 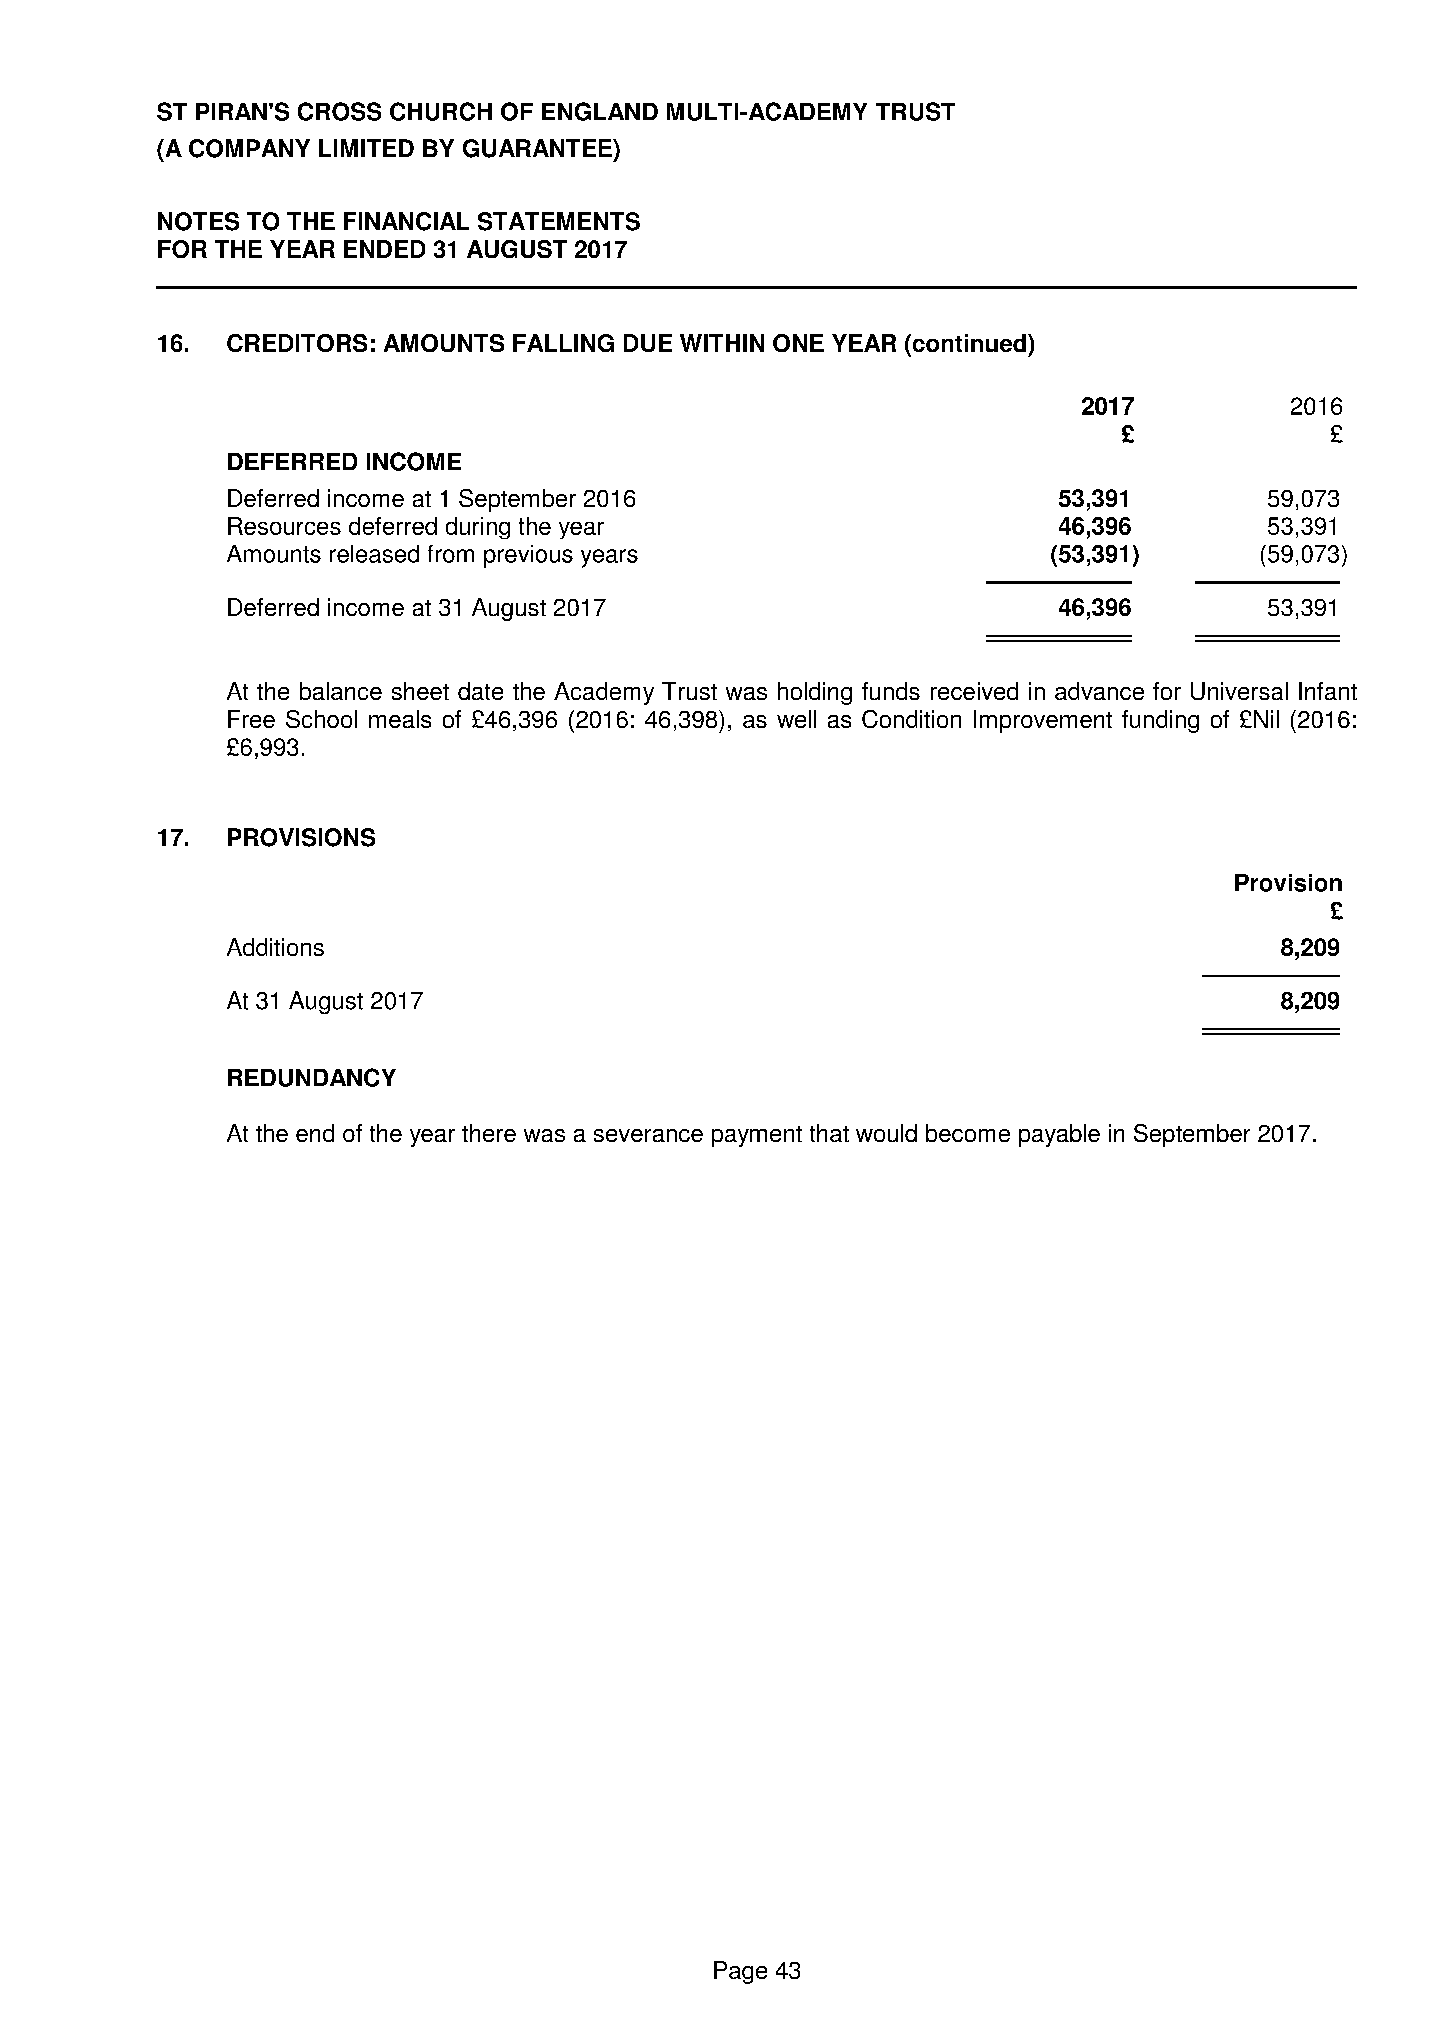 What do you see at coordinates (312, 1077) in the page?
I see `REDUNDANCY` at bounding box center [312, 1077].
